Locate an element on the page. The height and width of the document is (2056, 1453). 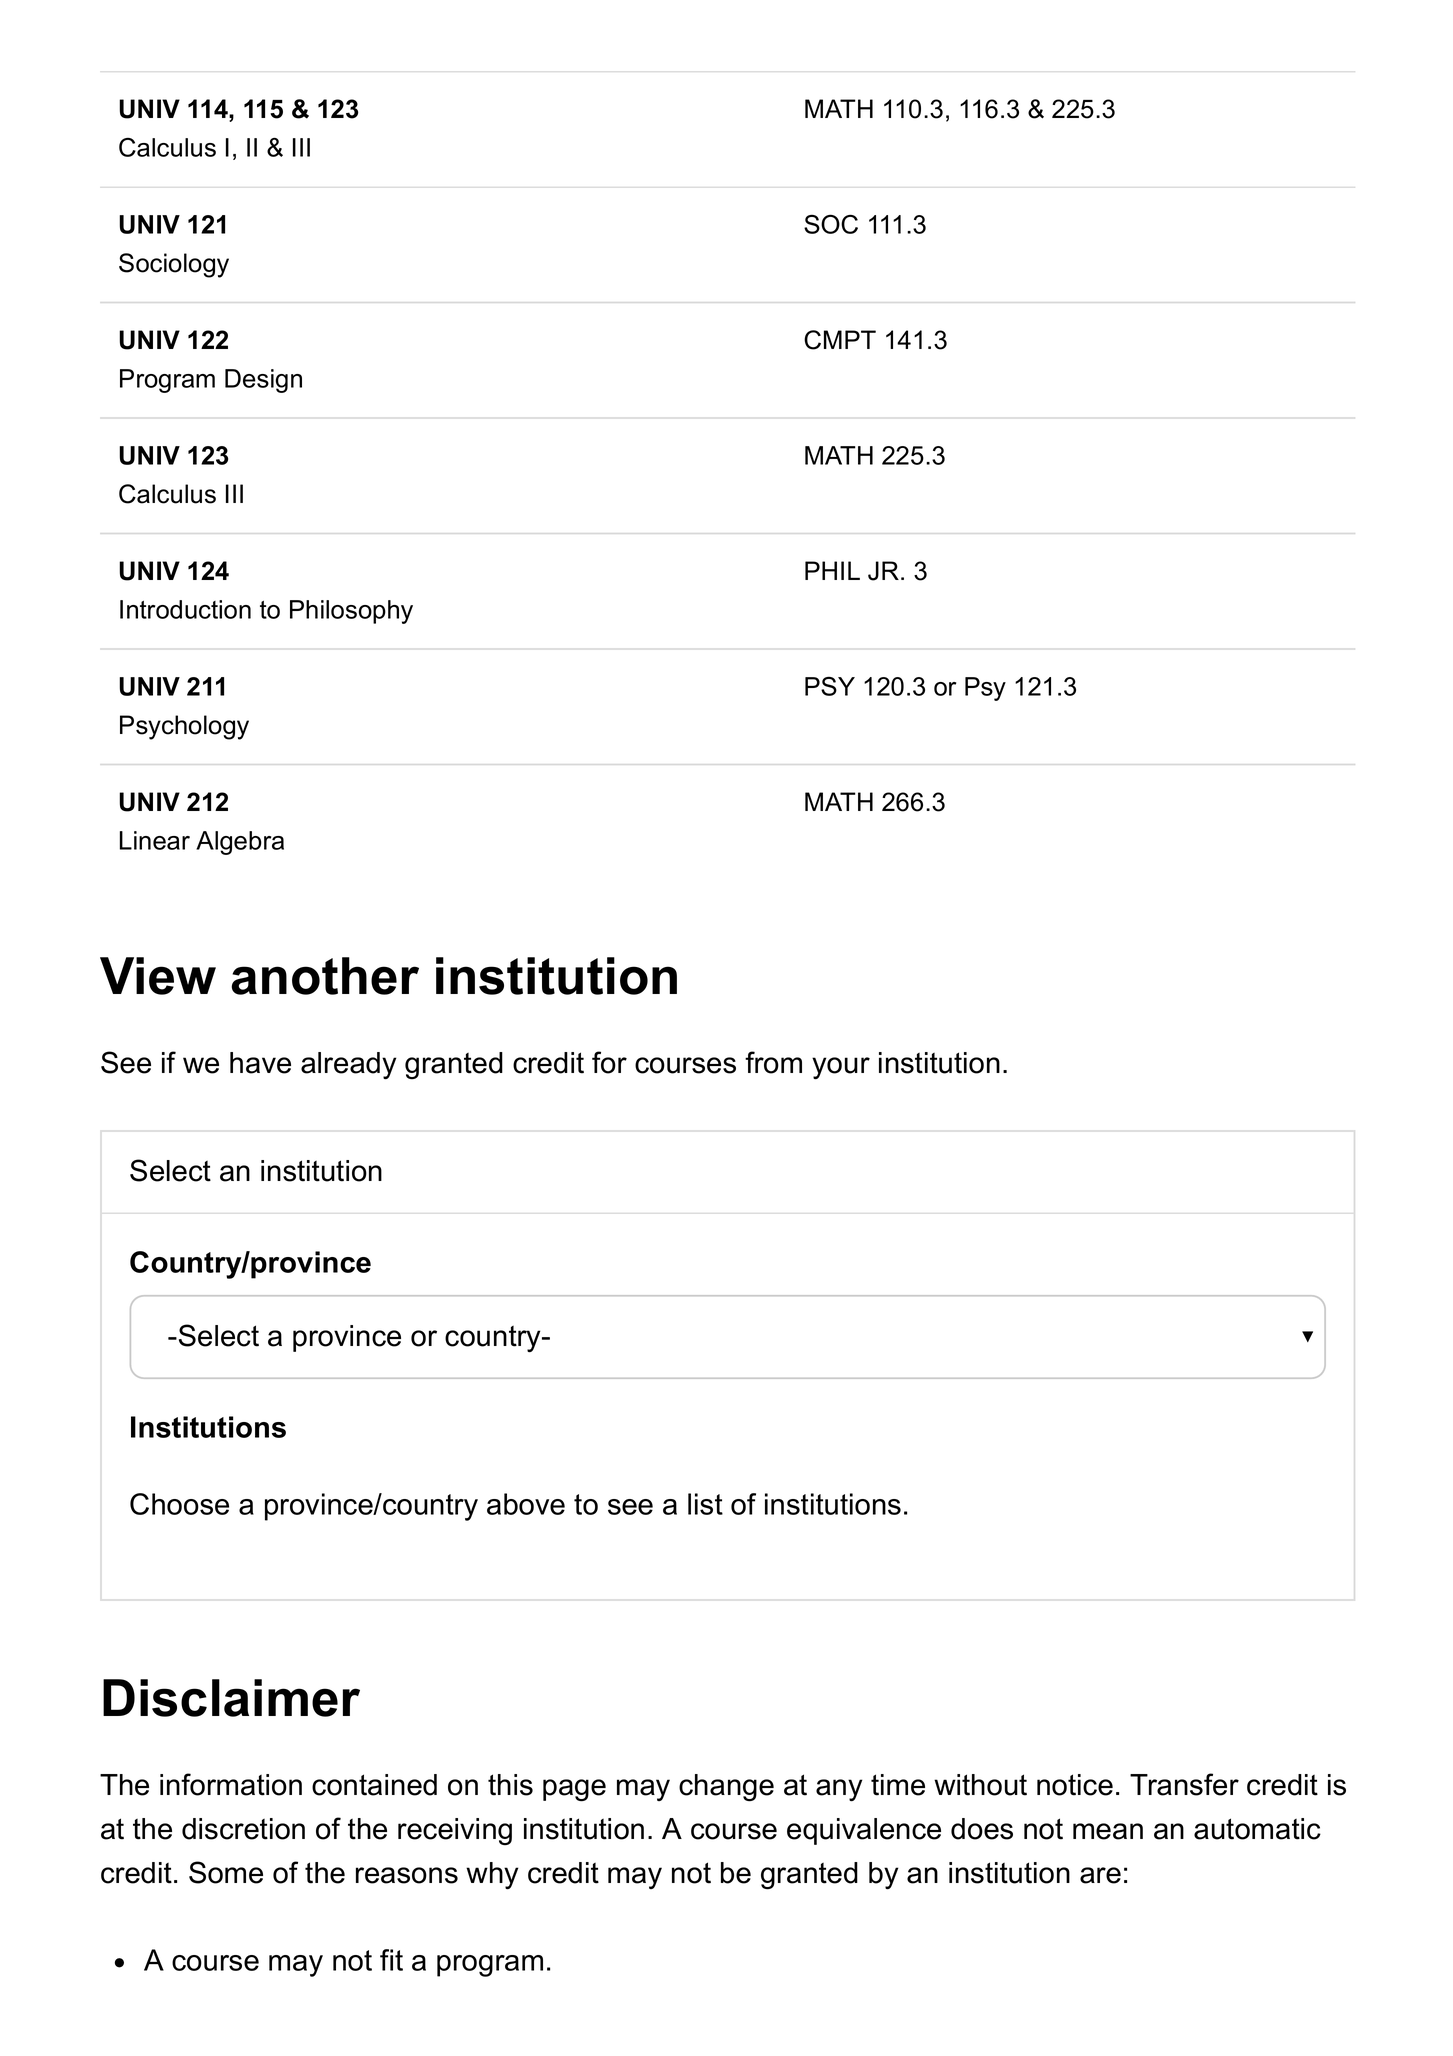
from is located at coordinates (773, 1062).
